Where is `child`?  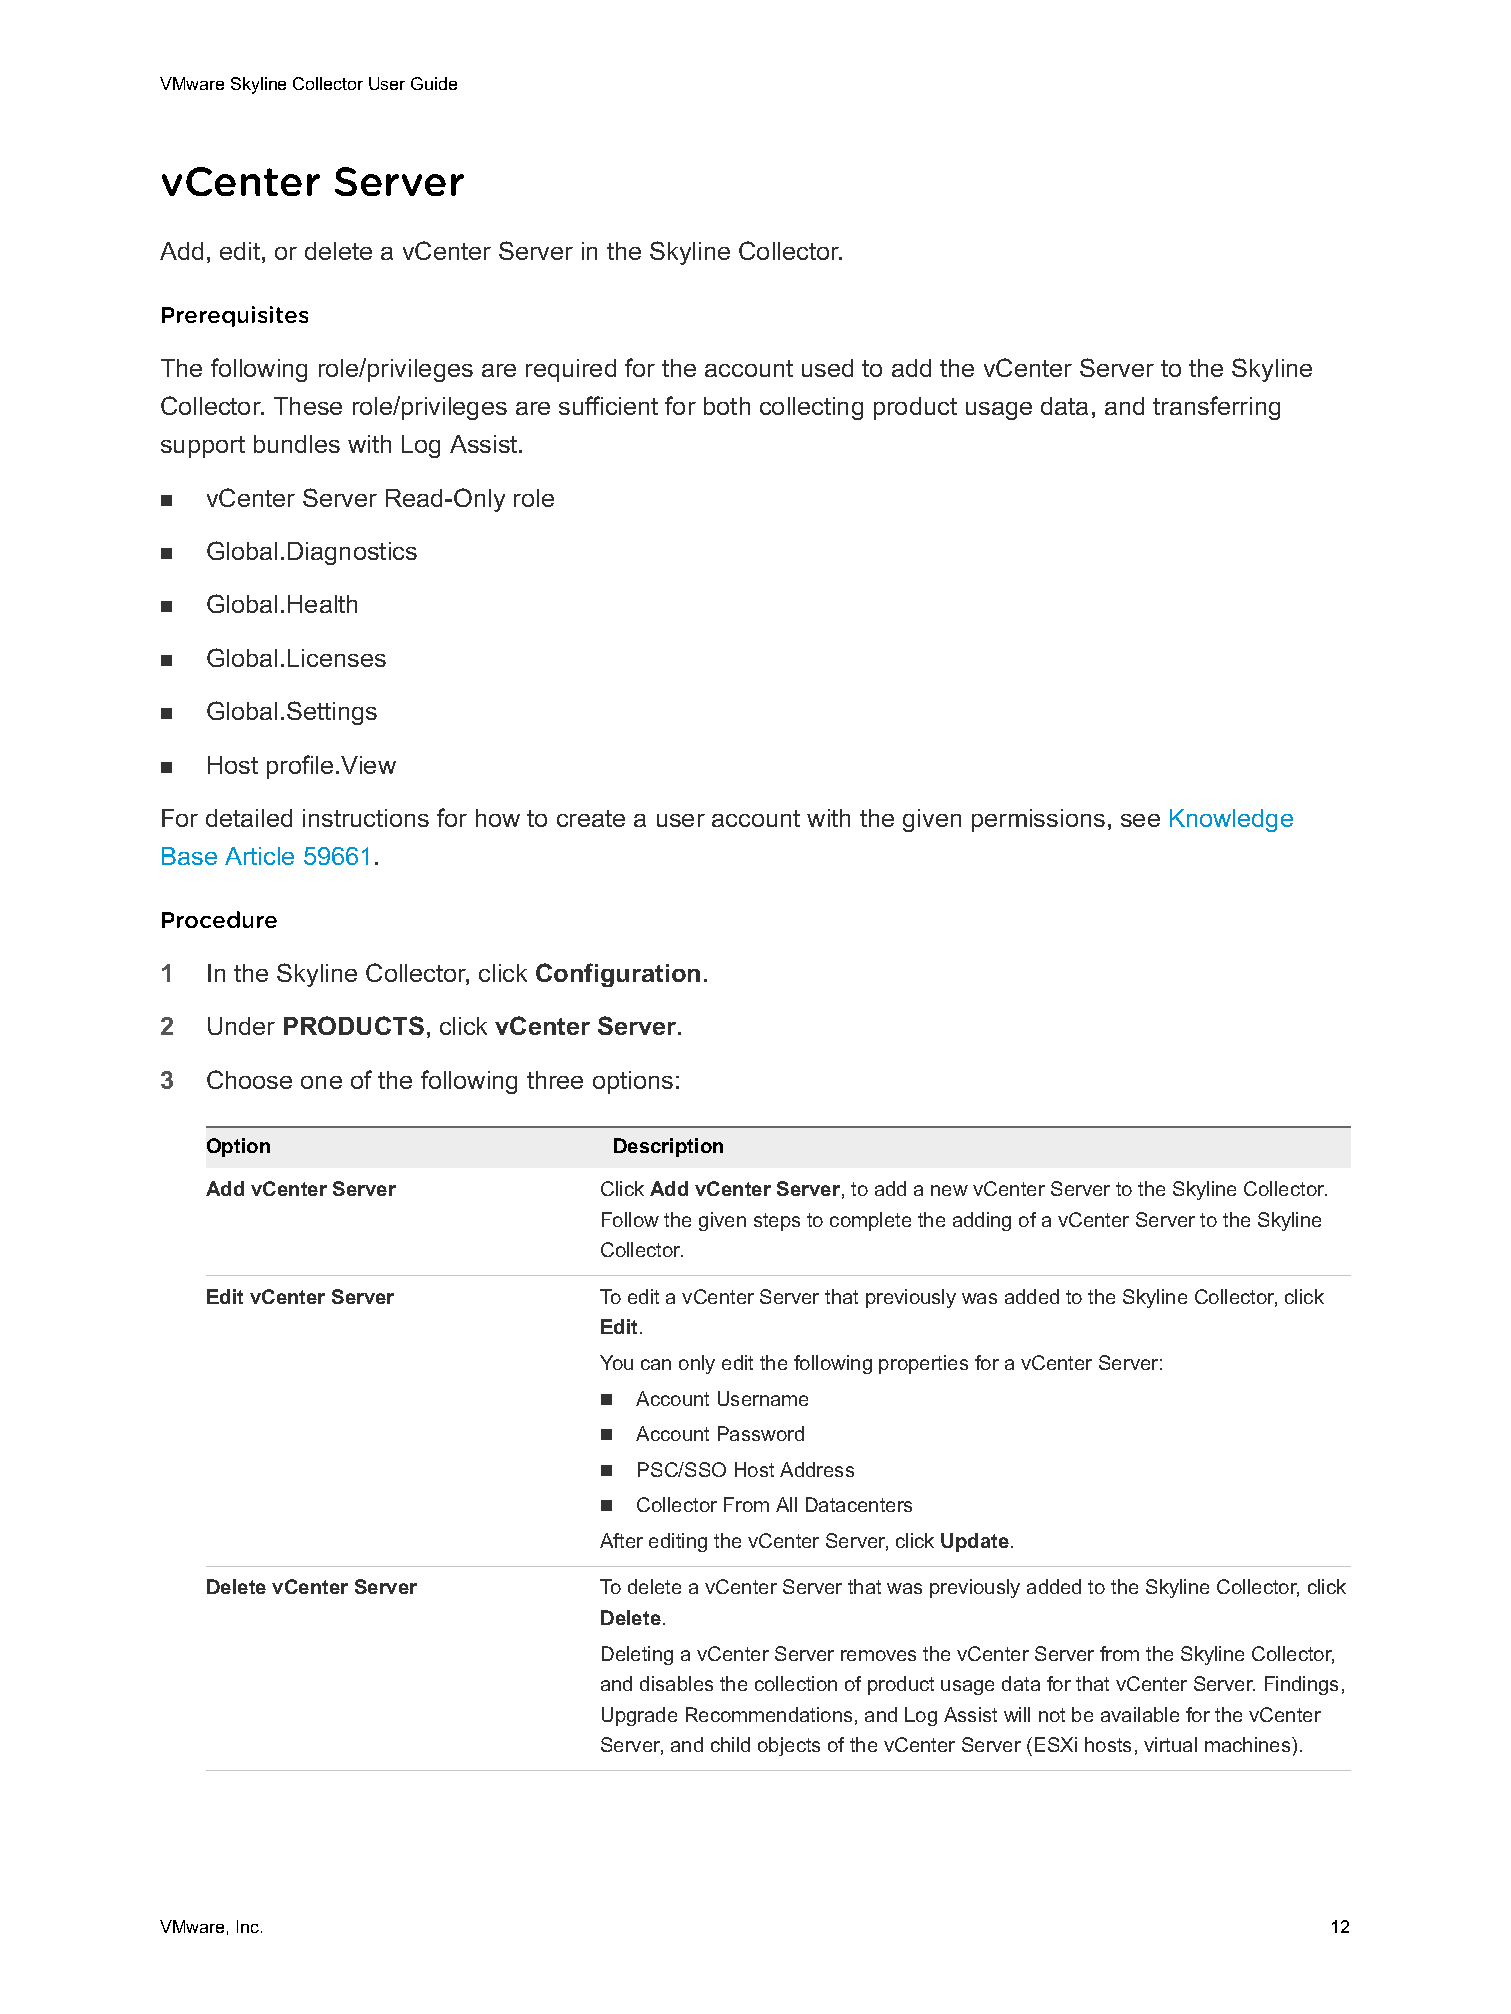 child is located at coordinates (730, 1744).
